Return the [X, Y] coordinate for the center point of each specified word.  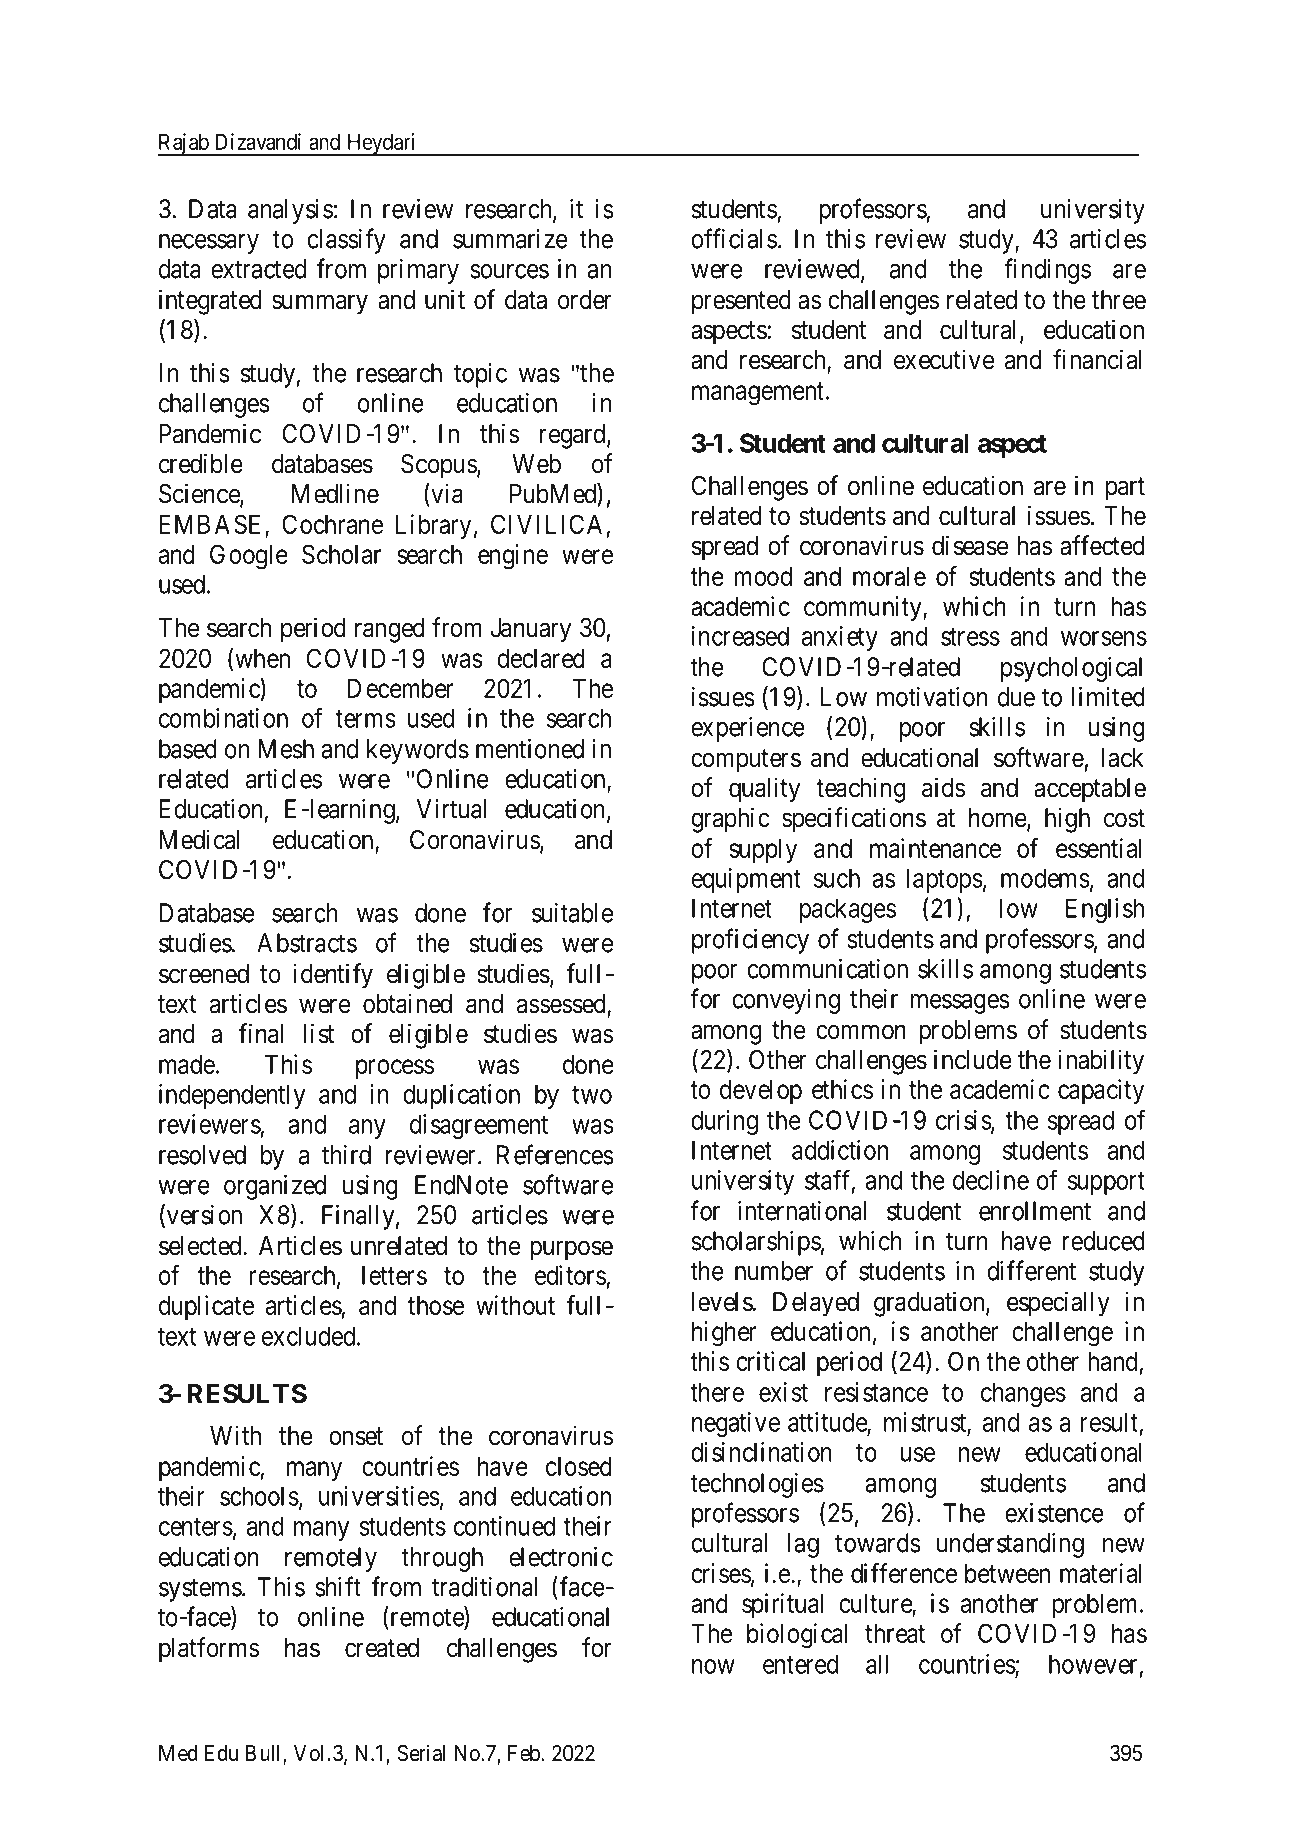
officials [734, 238]
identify [333, 976]
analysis [290, 211]
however [1093, 1664]
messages [960, 1004]
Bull [265, 1754]
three [1119, 300]
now [713, 1666]
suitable [572, 913]
